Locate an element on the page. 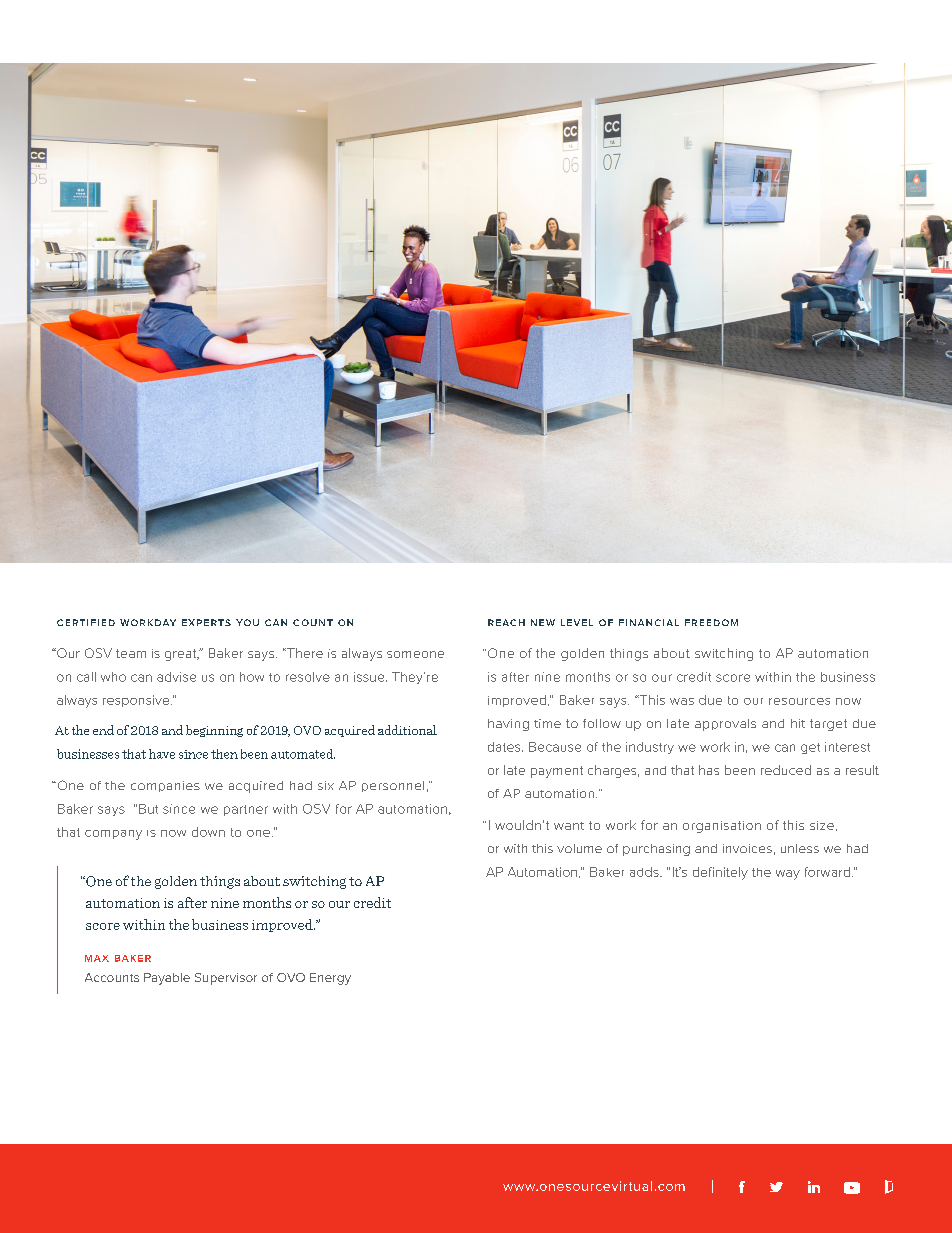 The image size is (952, 1233). Energy is located at coordinates (330, 979).
